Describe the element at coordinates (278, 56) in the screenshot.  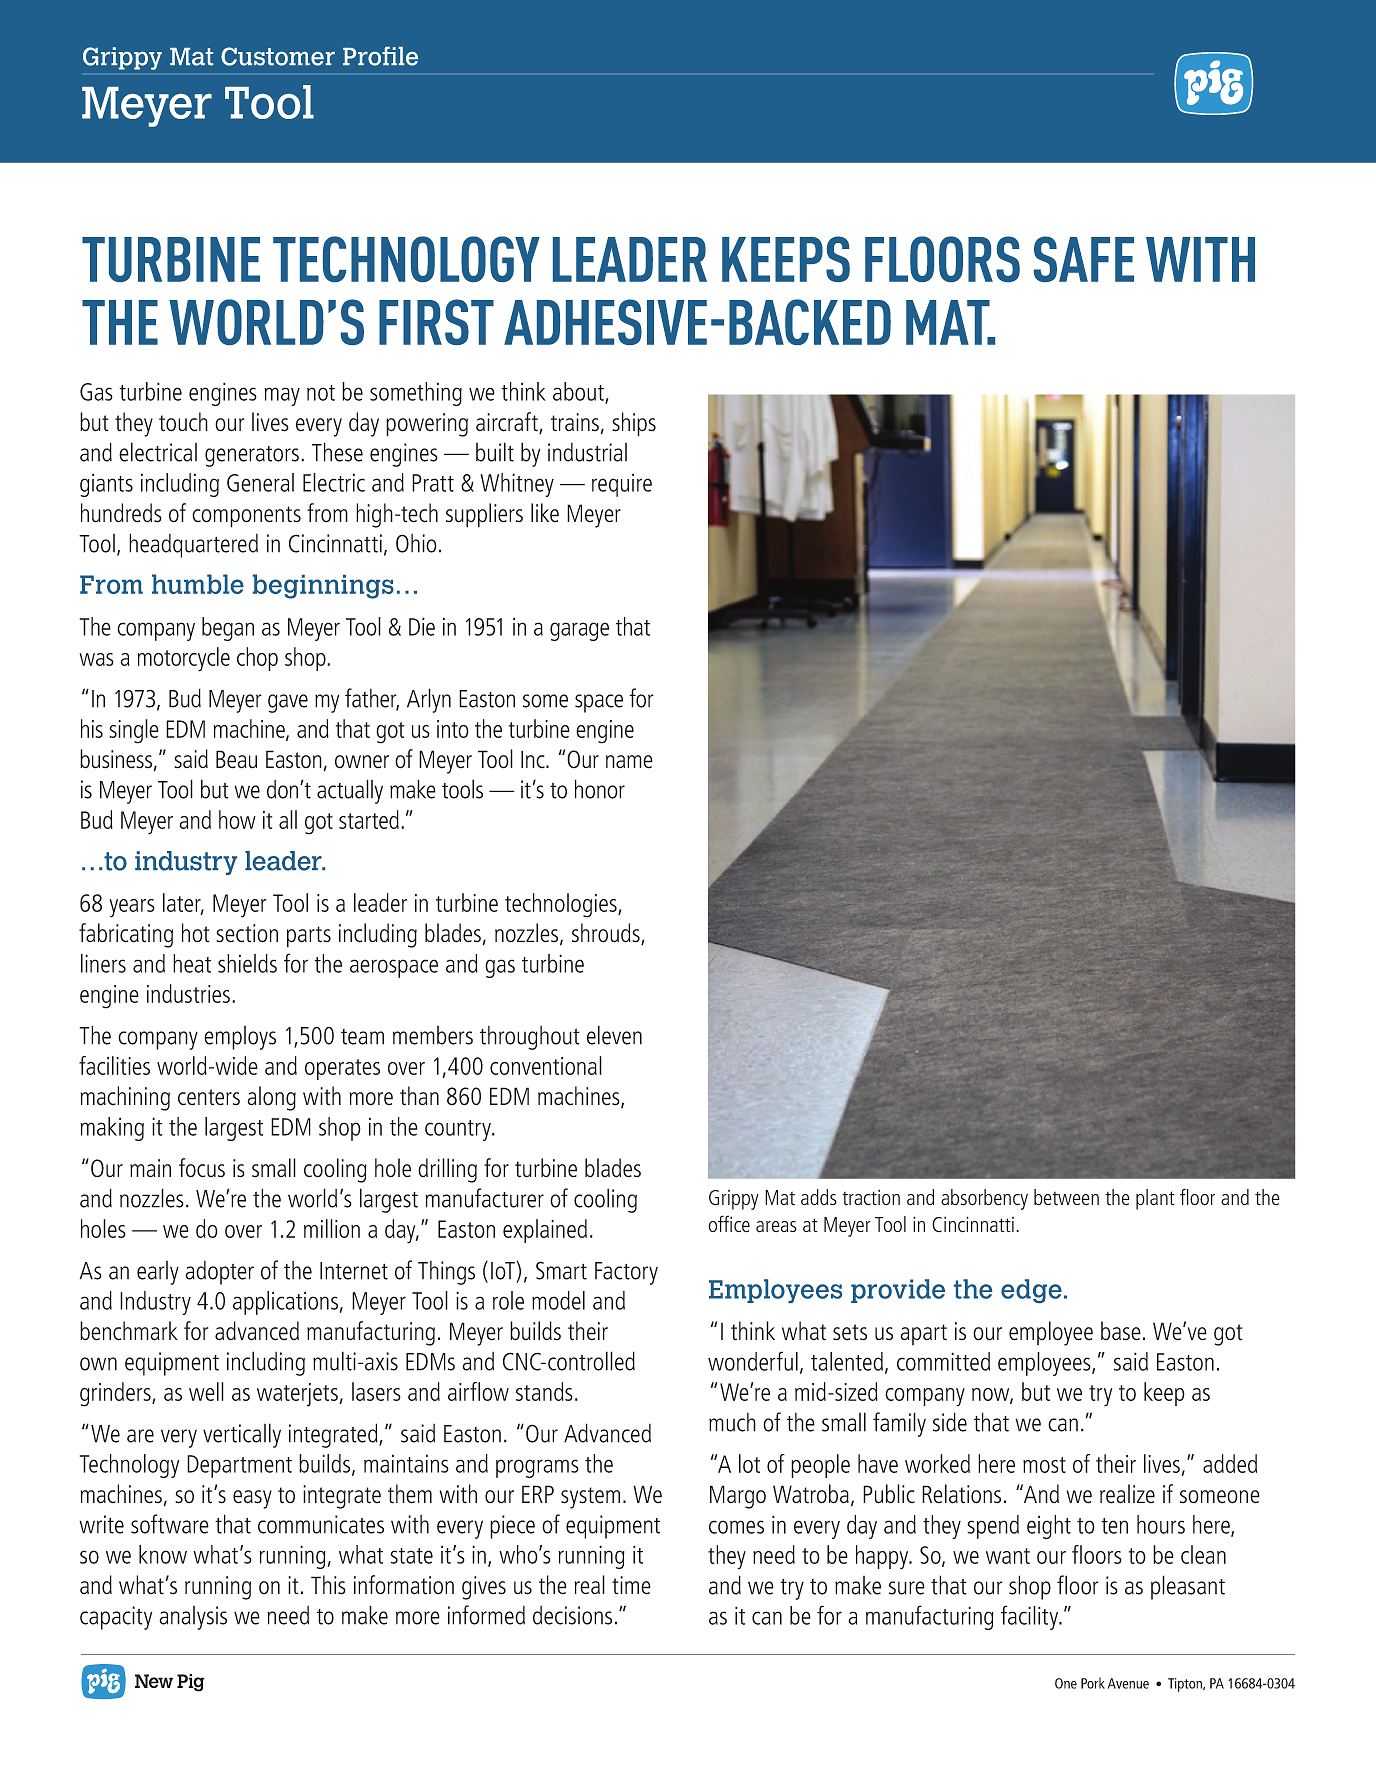
I see `Customer` at that location.
